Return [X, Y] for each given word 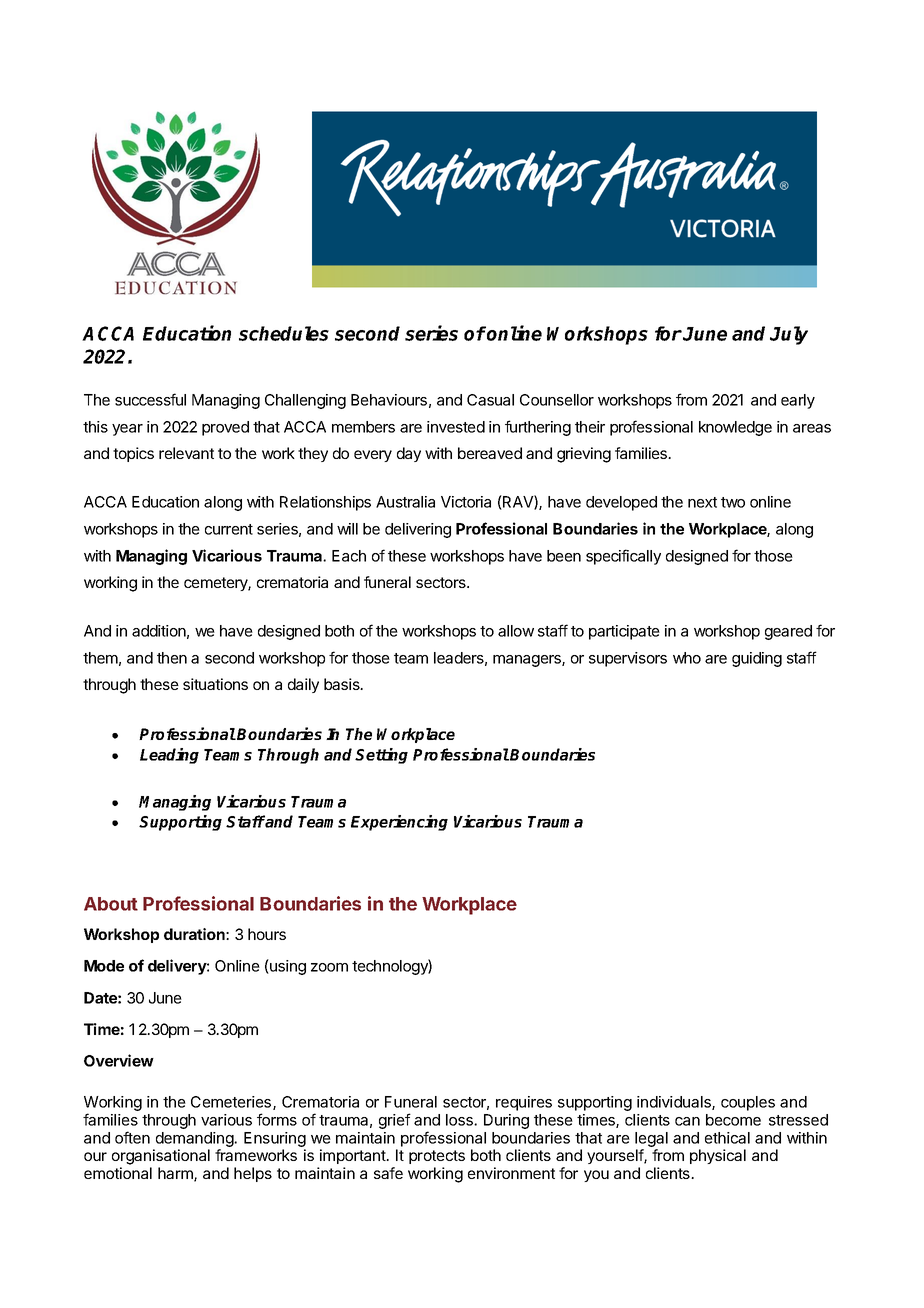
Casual [490, 400]
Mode [104, 966]
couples [748, 1103]
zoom [329, 967]
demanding [195, 1139]
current [229, 529]
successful [150, 399]
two [733, 502]
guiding [757, 659]
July [789, 335]
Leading [169, 756]
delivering [418, 530]
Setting [381, 756]
